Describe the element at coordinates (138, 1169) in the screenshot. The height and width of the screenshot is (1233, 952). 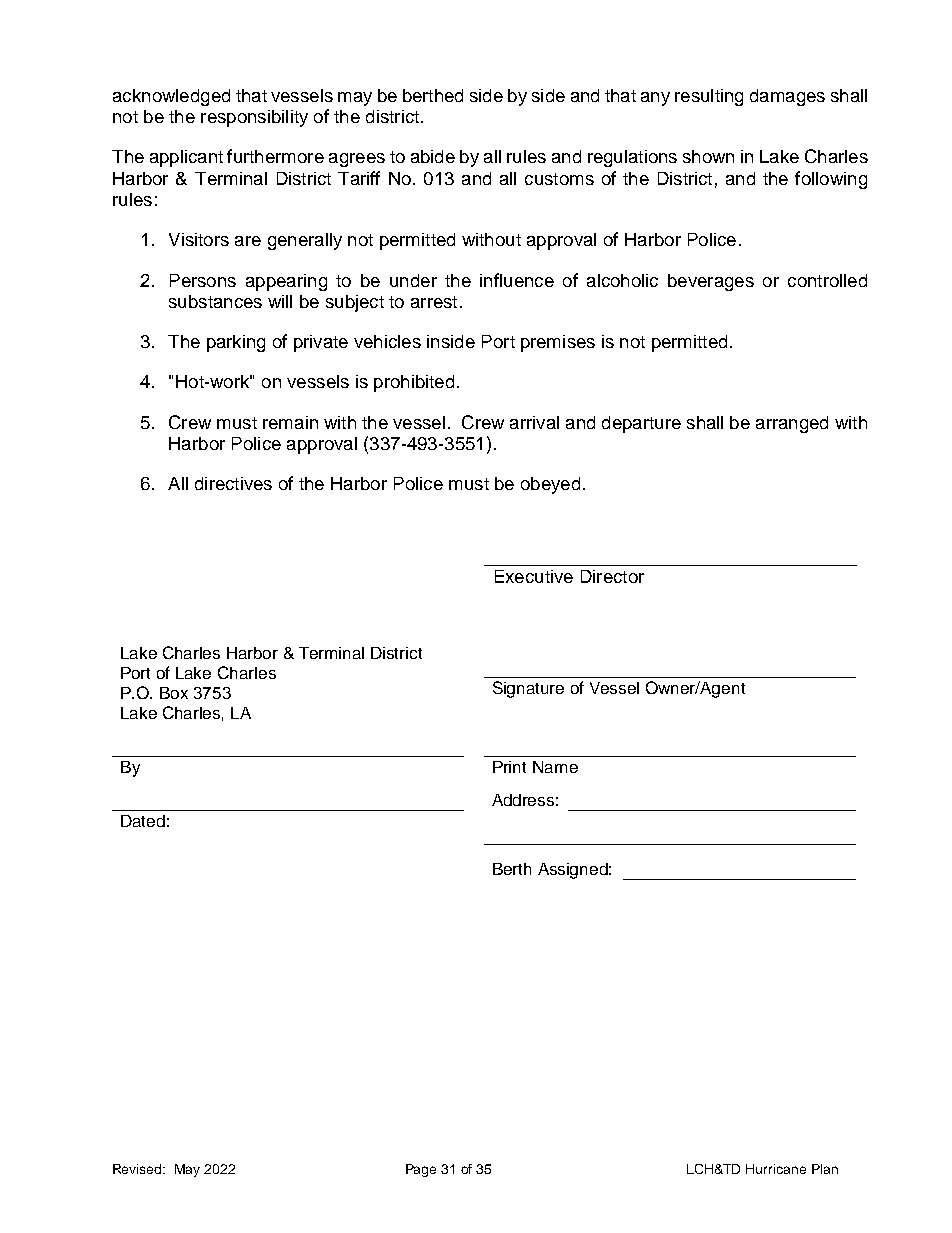
I see `Revised` at that location.
